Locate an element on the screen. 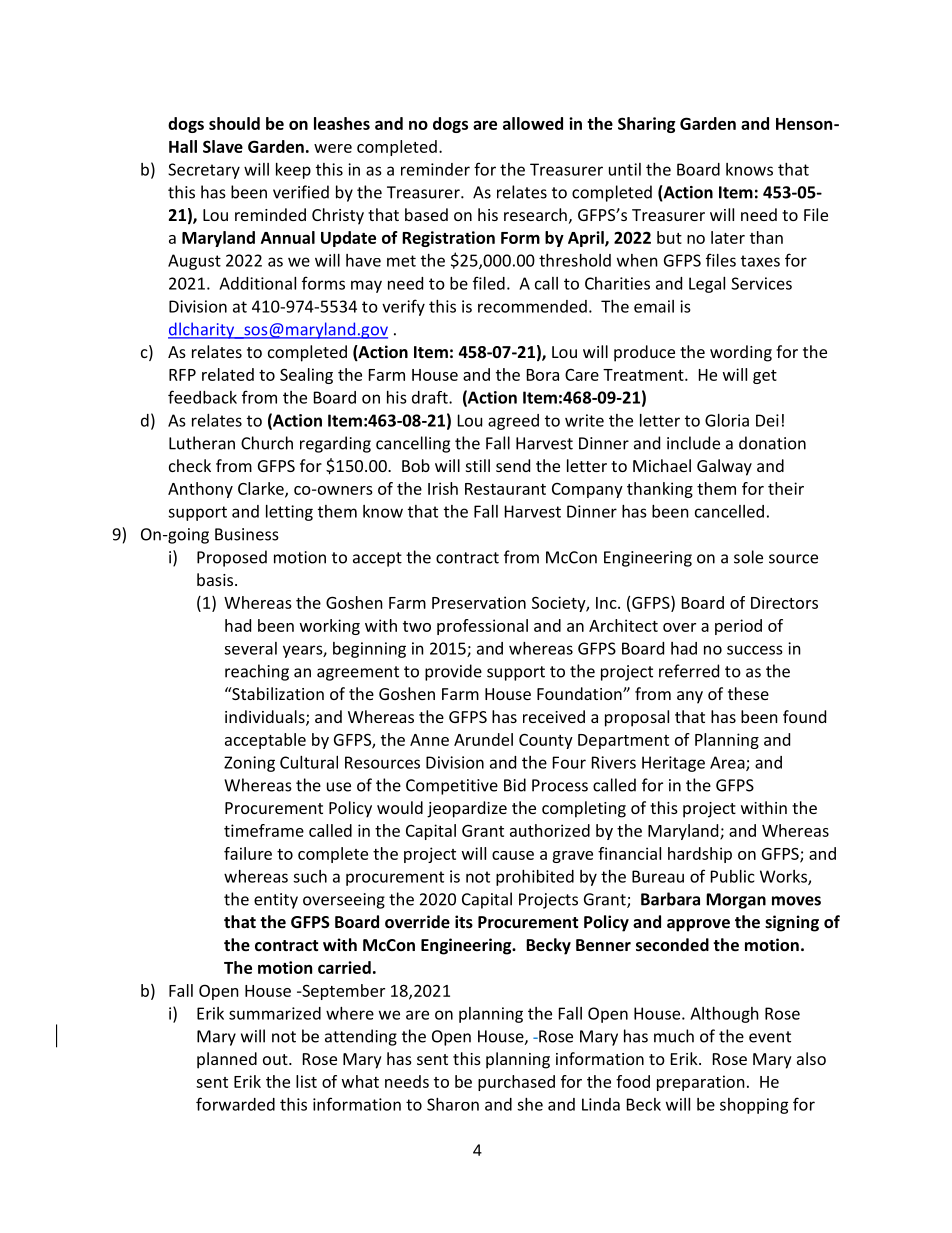 The width and height of the screenshot is (952, 1233). period is located at coordinates (738, 627).
